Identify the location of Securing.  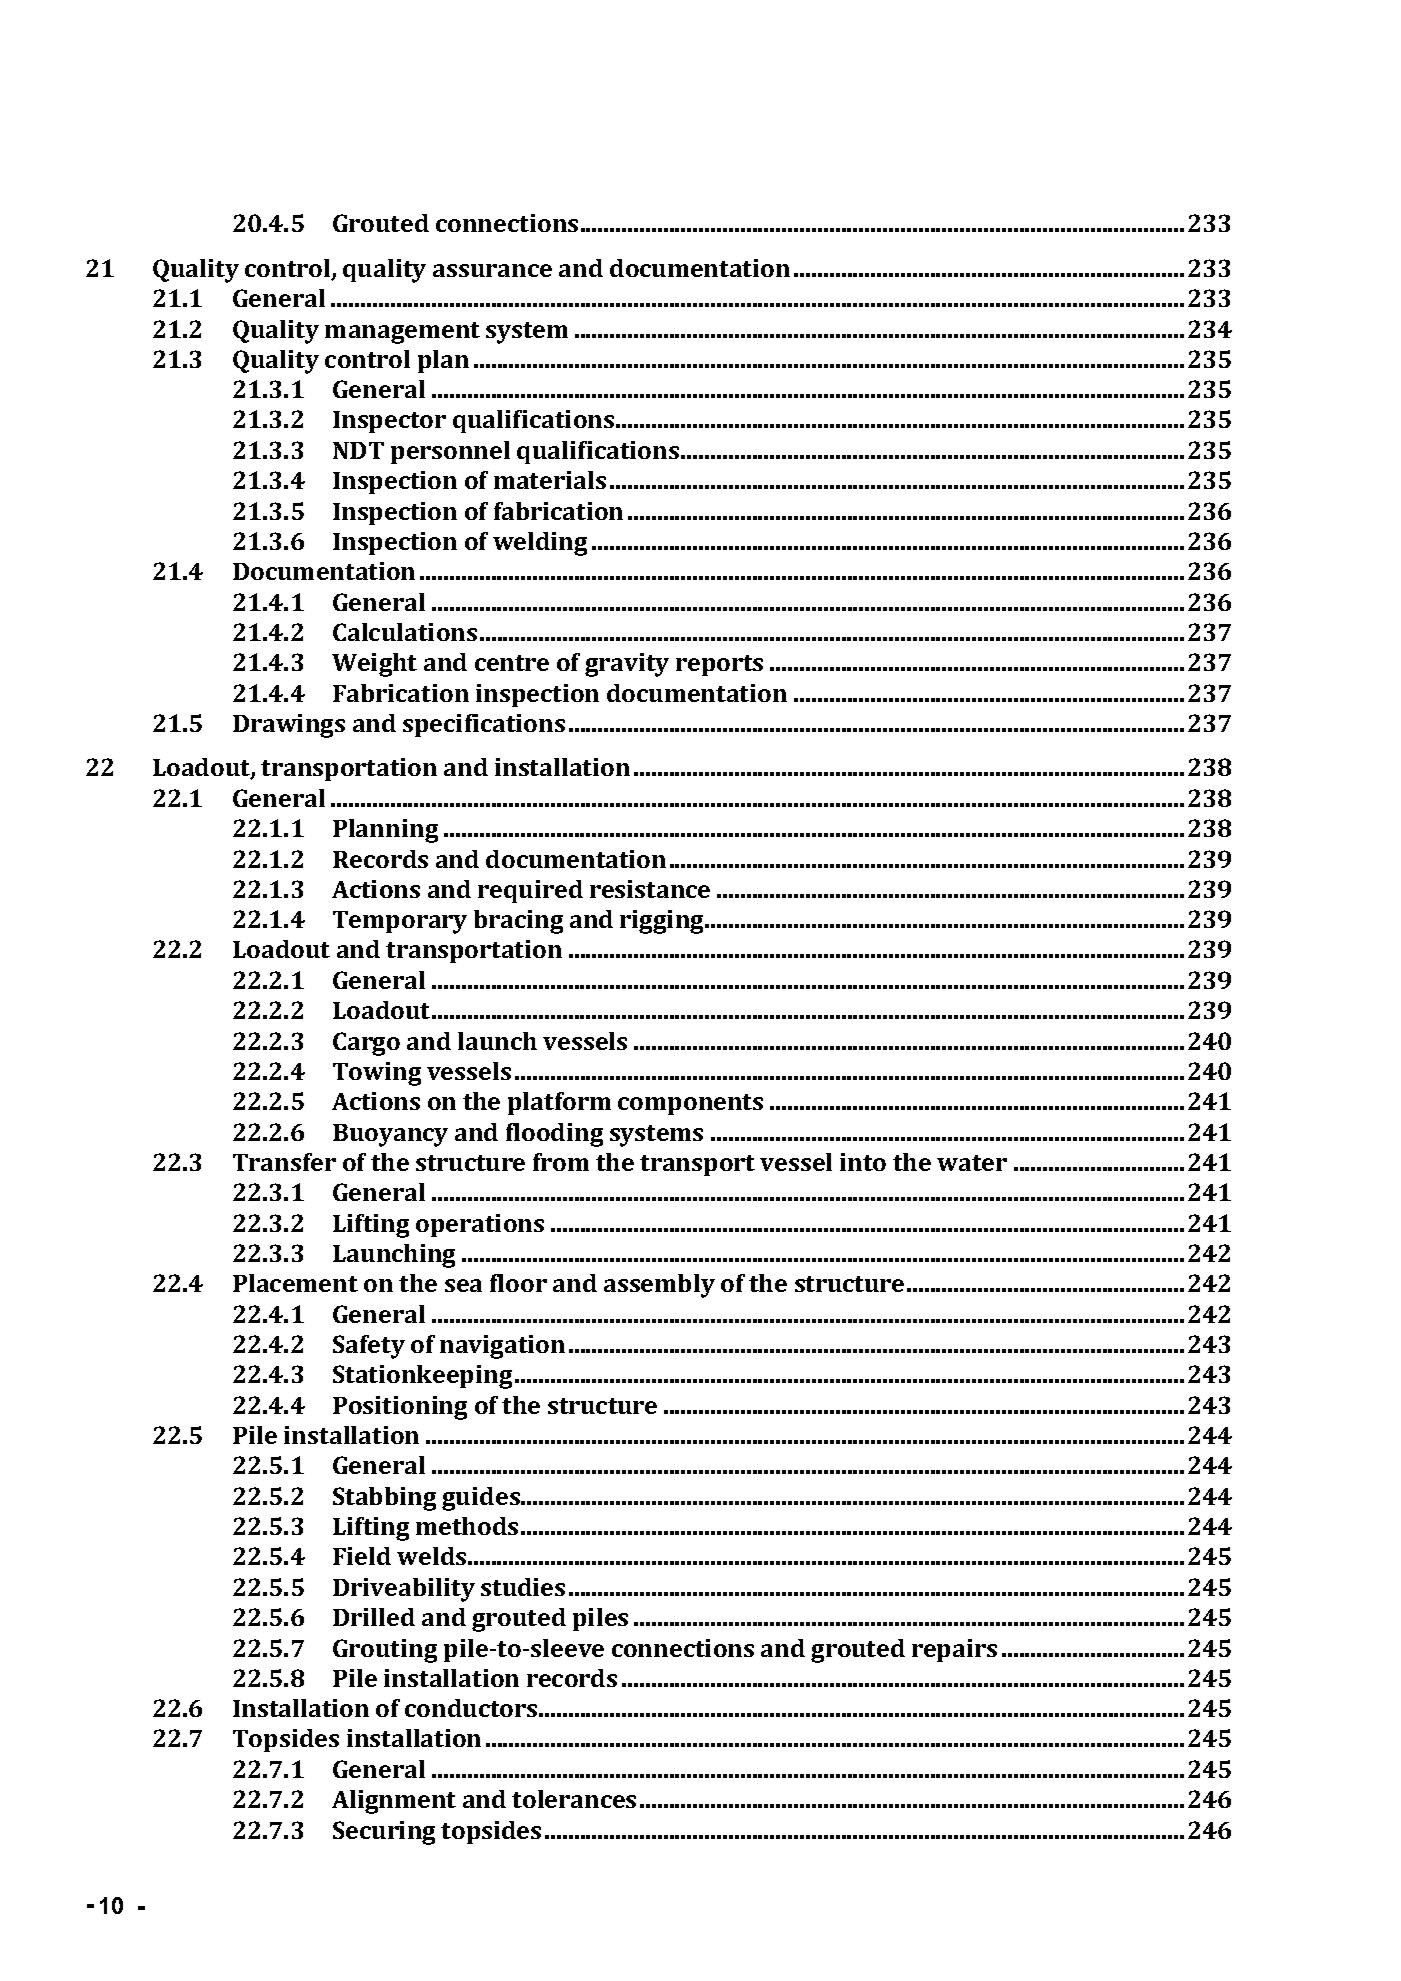
(384, 1833).
